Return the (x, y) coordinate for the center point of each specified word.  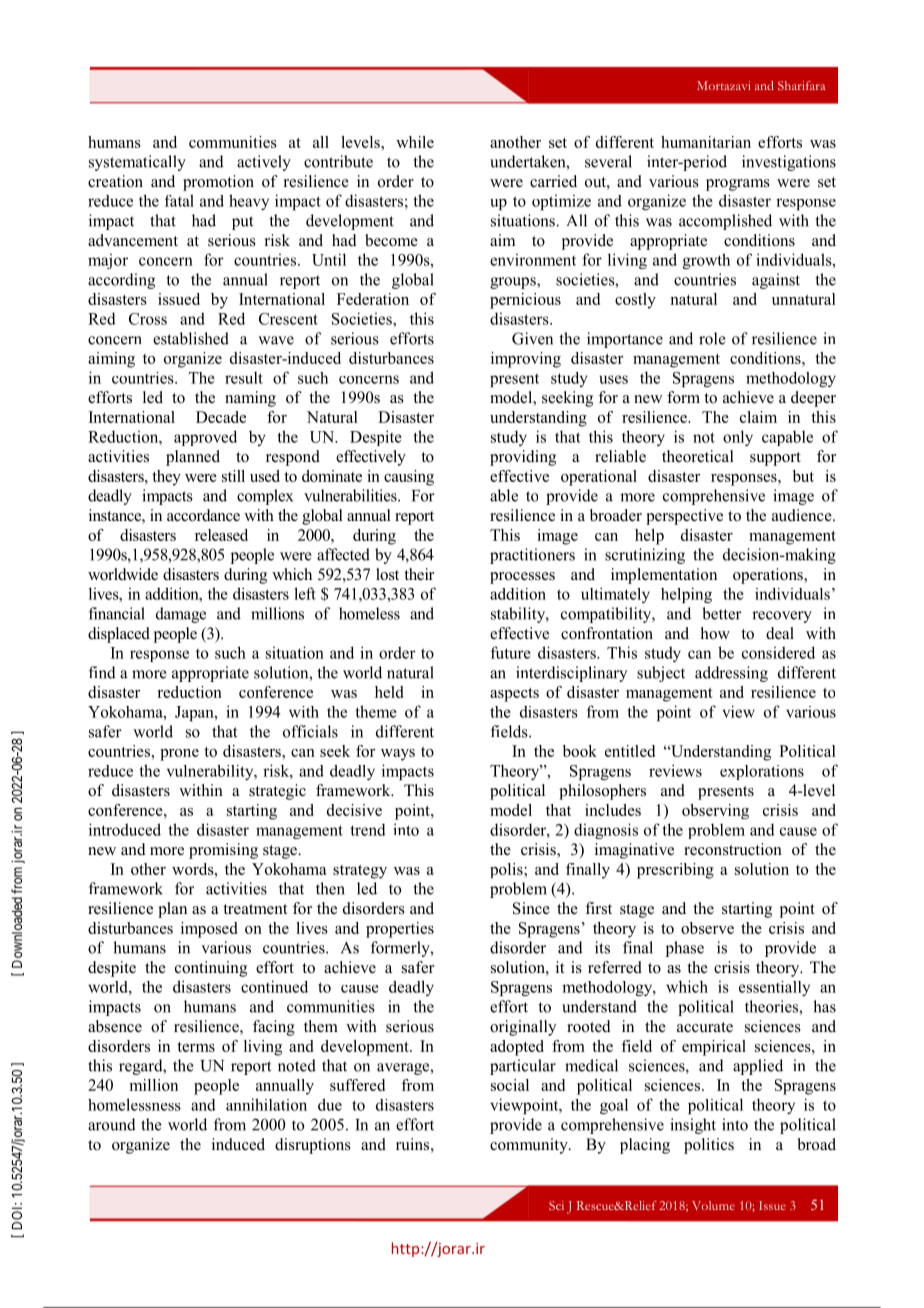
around (112, 1124)
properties (400, 930)
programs (738, 185)
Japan (195, 713)
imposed (209, 930)
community (530, 1146)
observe (707, 928)
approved (205, 438)
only (738, 438)
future (511, 652)
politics (709, 1146)
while (415, 142)
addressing (731, 674)
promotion (218, 183)
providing (523, 458)
